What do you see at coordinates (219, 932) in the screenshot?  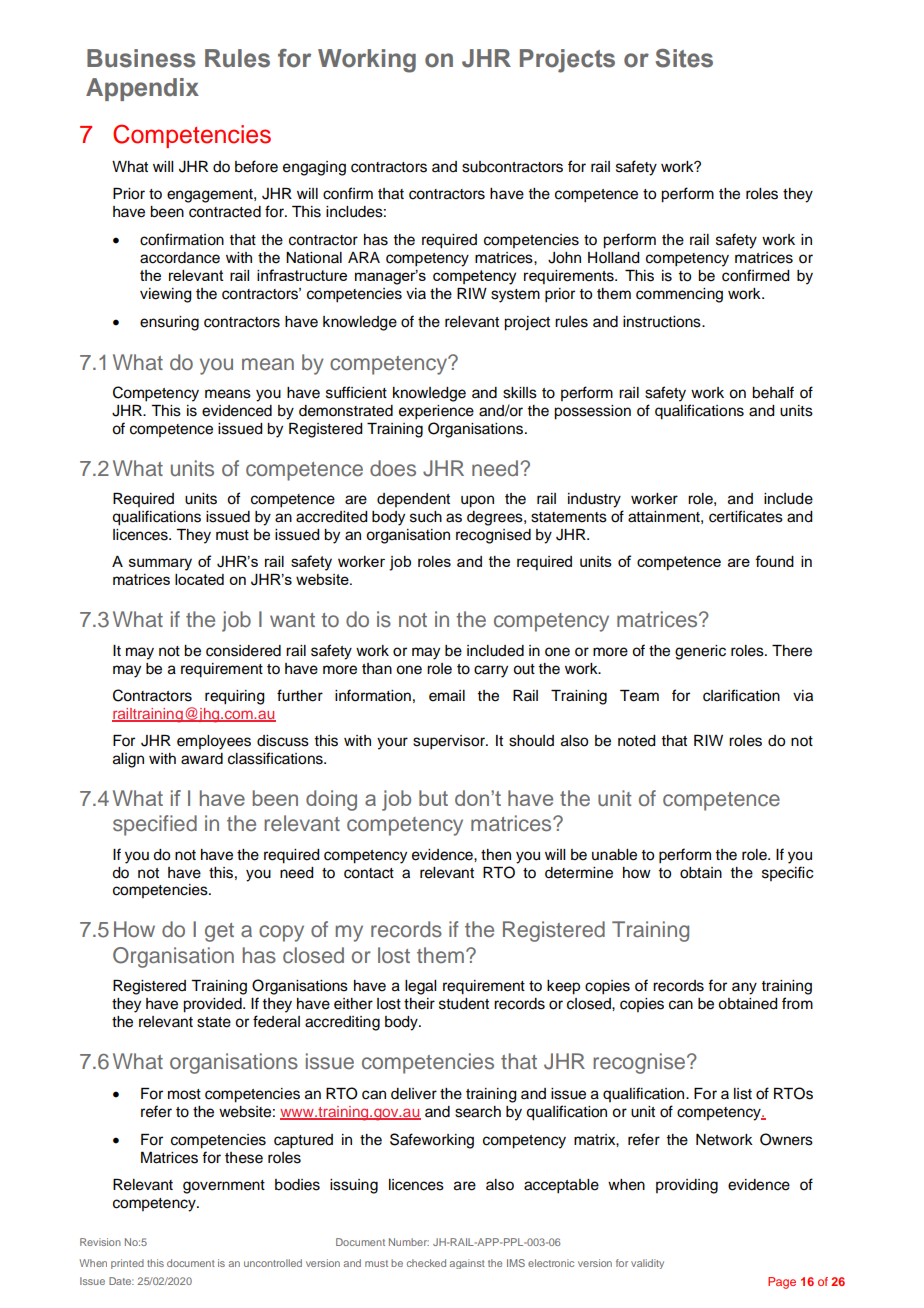 I see `get` at bounding box center [219, 932].
